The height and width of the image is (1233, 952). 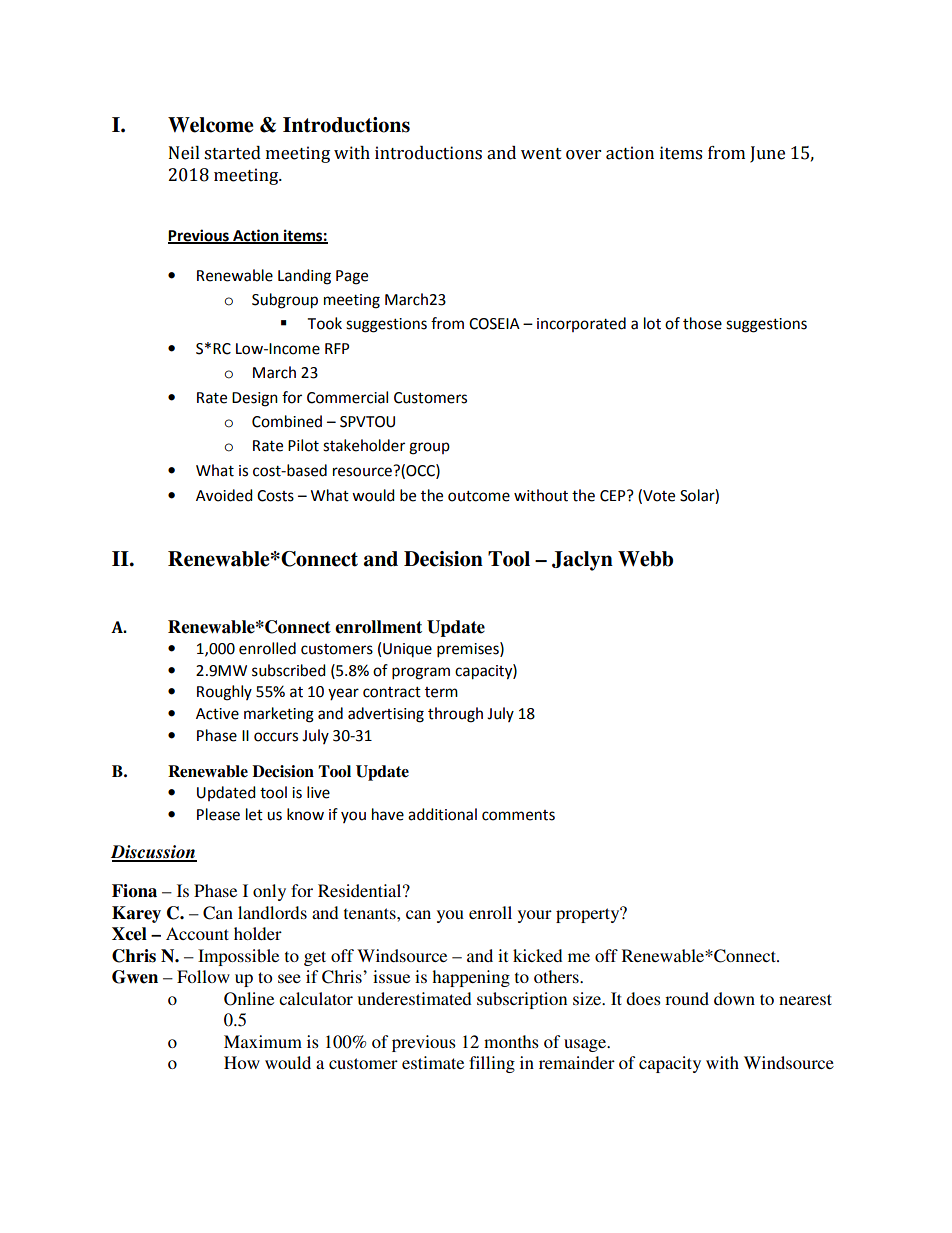 What do you see at coordinates (407, 650) in the image?
I see `Unique` at bounding box center [407, 650].
